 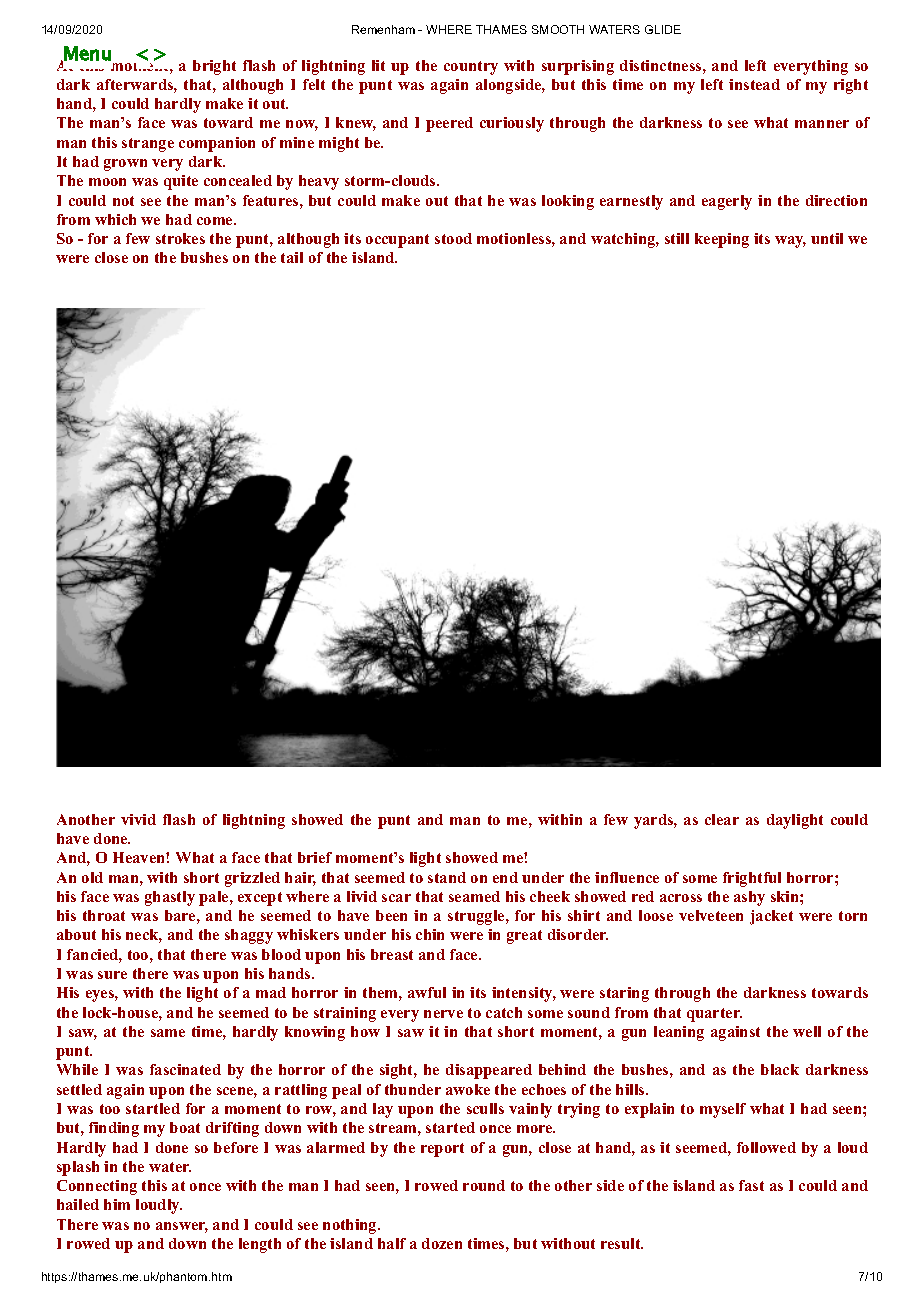 What do you see at coordinates (447, 877) in the image?
I see `stand` at bounding box center [447, 877].
